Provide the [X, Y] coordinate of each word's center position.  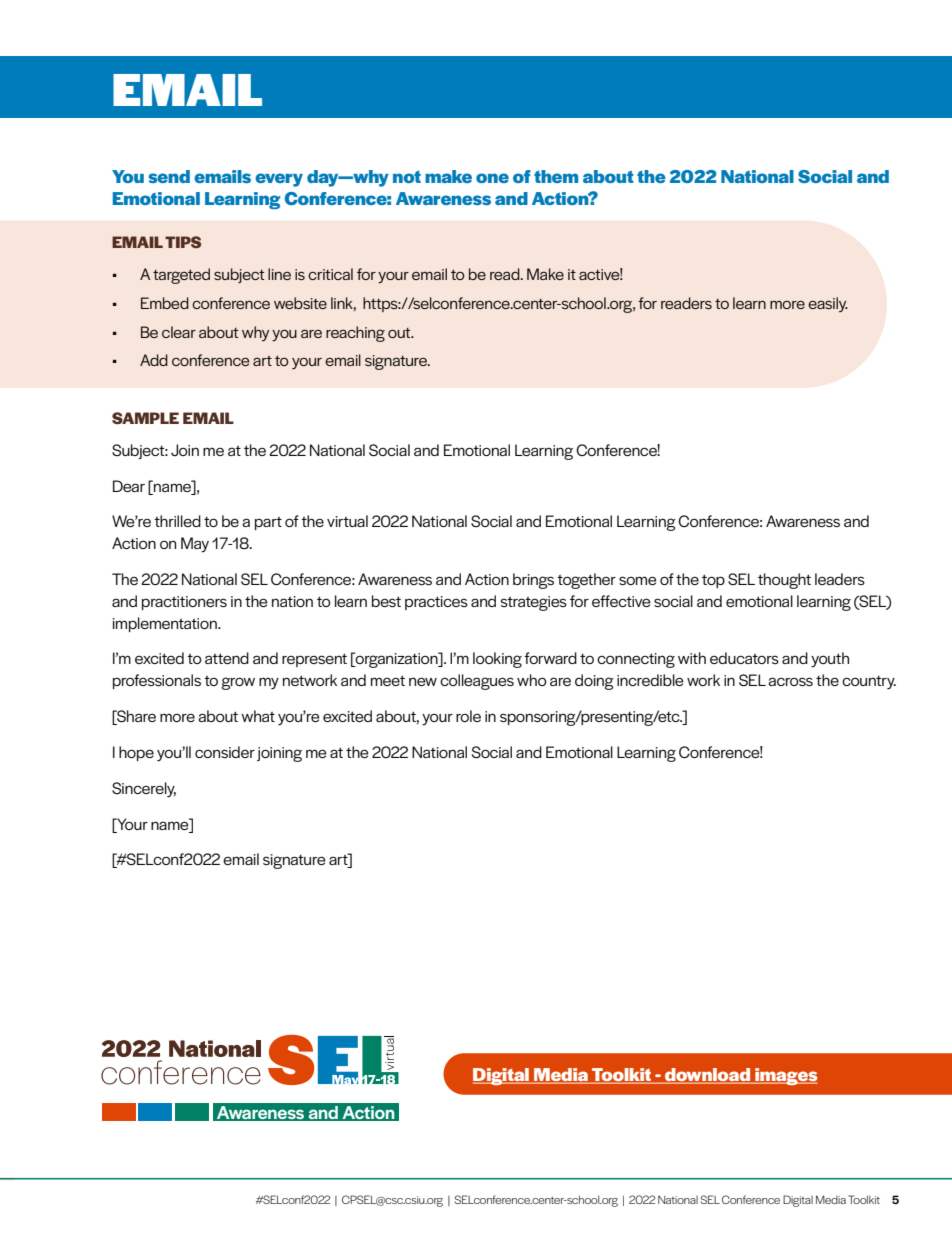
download [708, 1076]
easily [828, 304]
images [785, 1076]
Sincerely [144, 789]
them [556, 176]
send [169, 176]
